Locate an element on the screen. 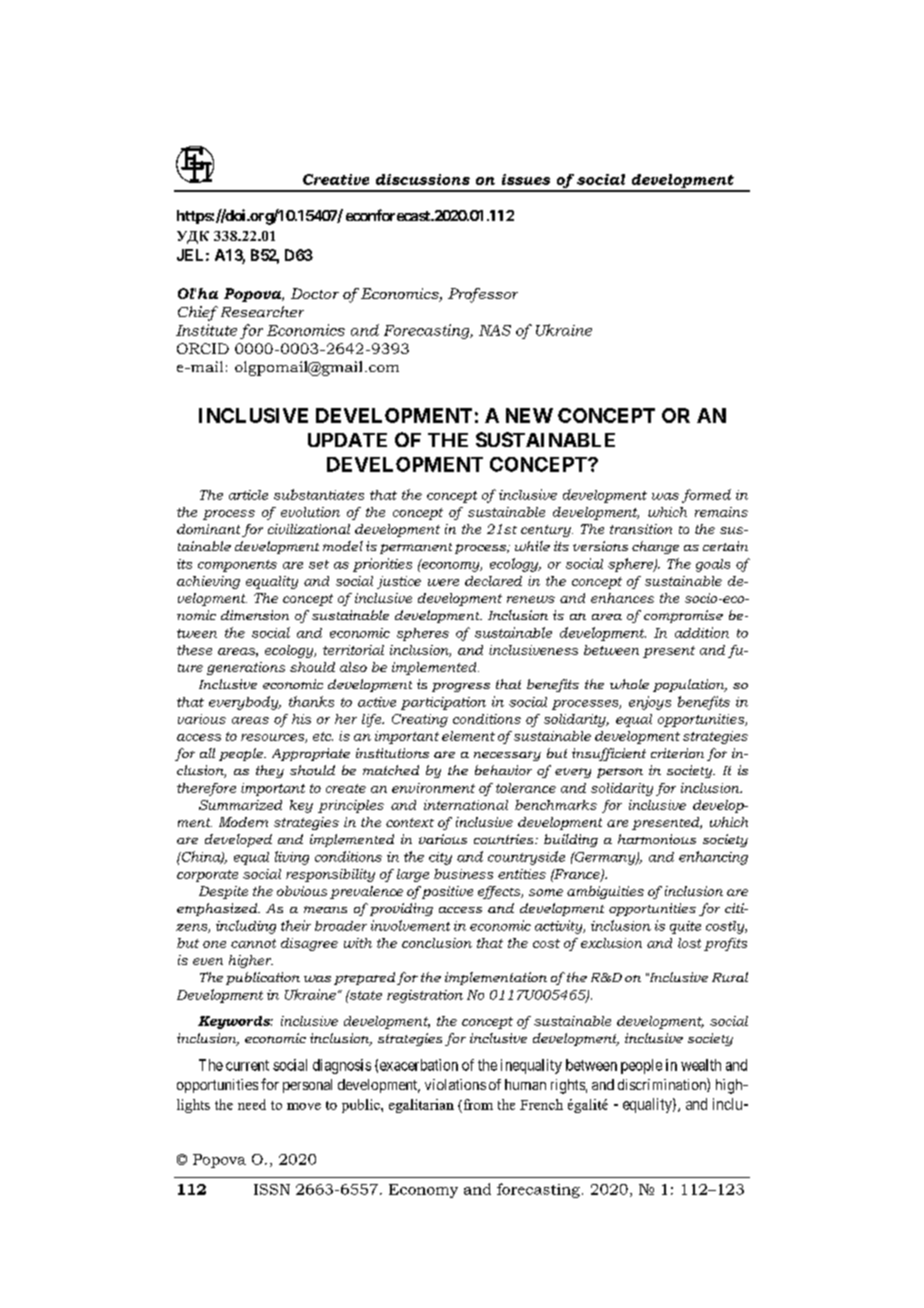  ISSN is located at coordinates (272, 1189).
